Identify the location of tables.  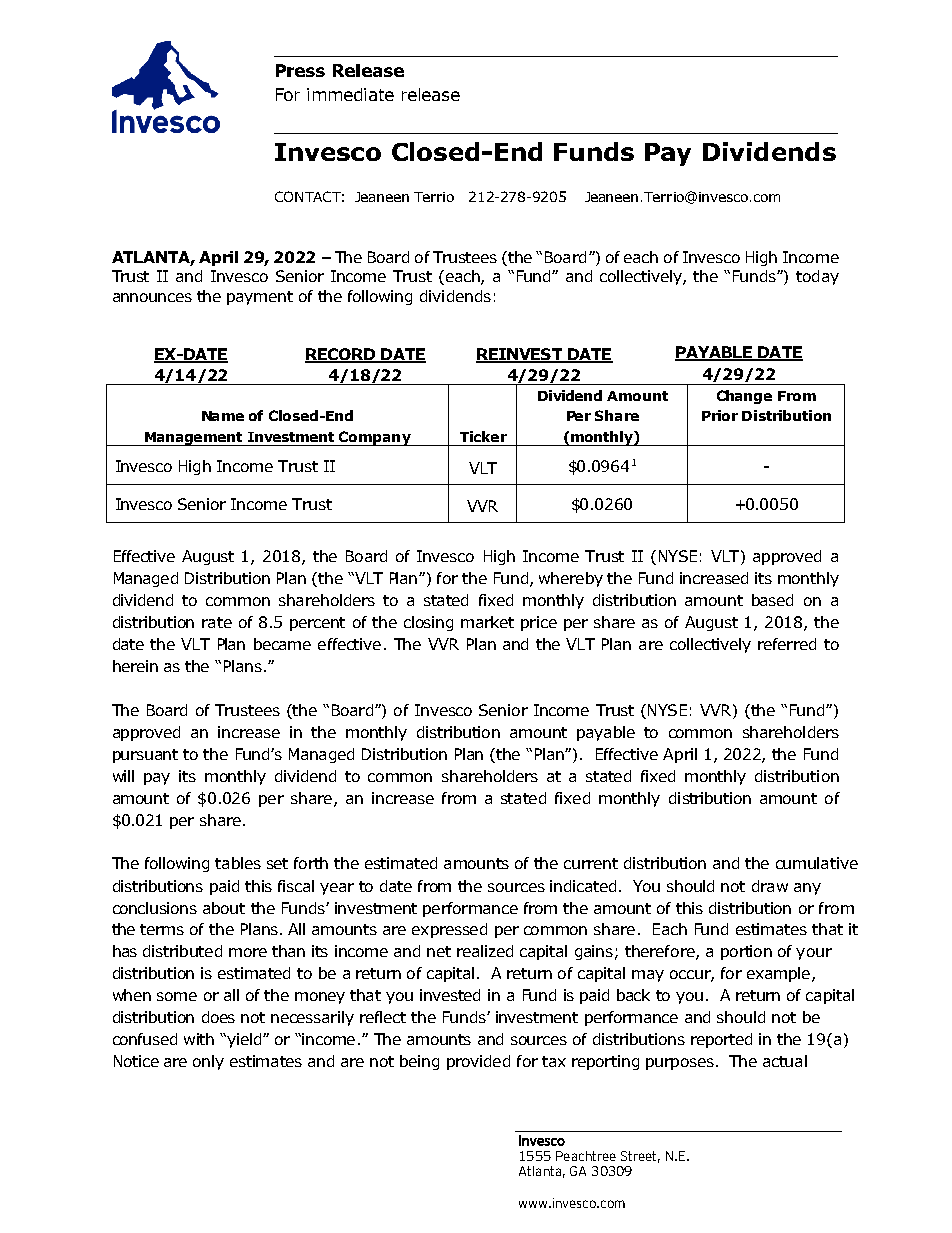
(238, 863).
